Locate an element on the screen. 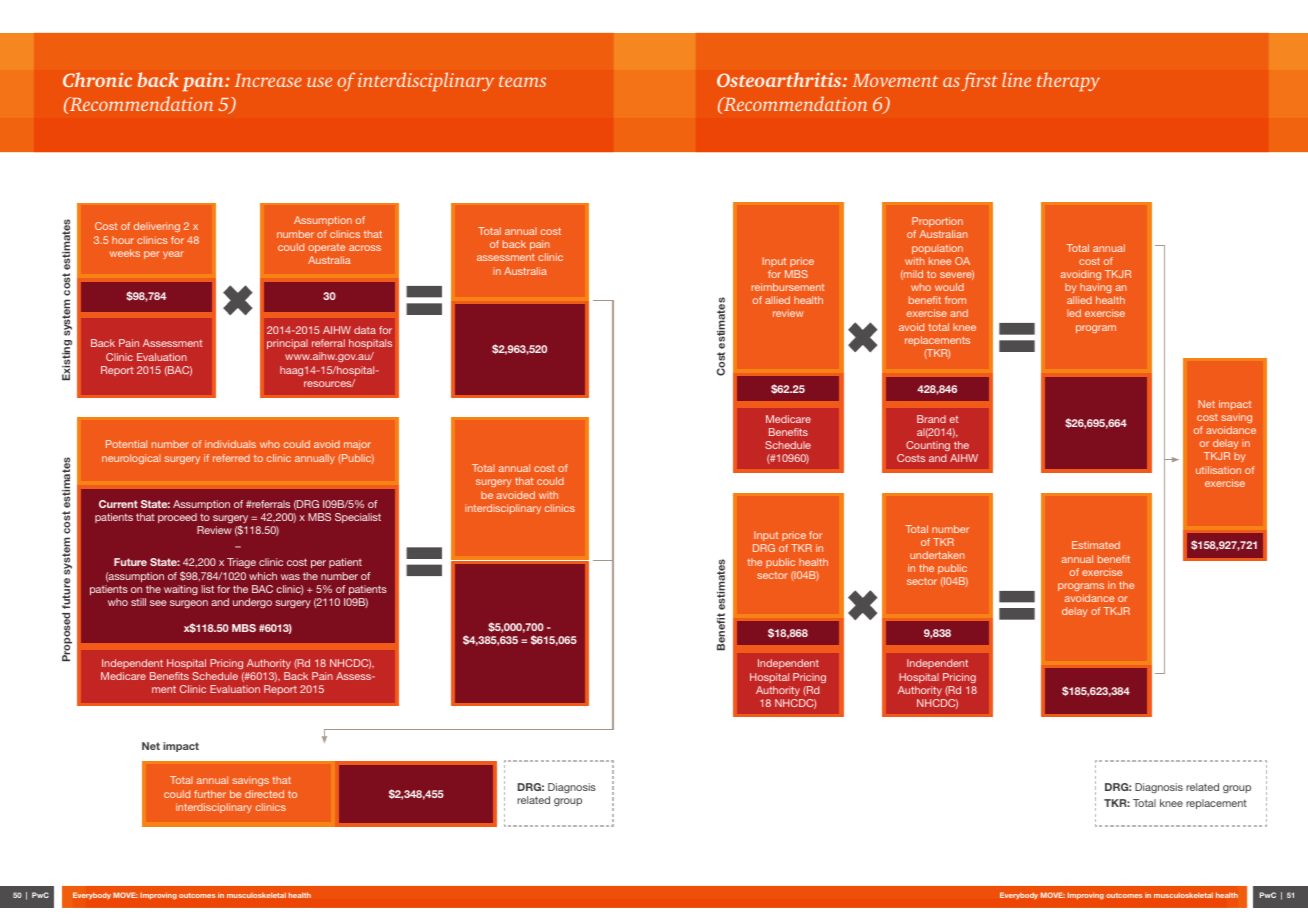 This screenshot has height=924, width=1308. further is located at coordinates (210, 794).
